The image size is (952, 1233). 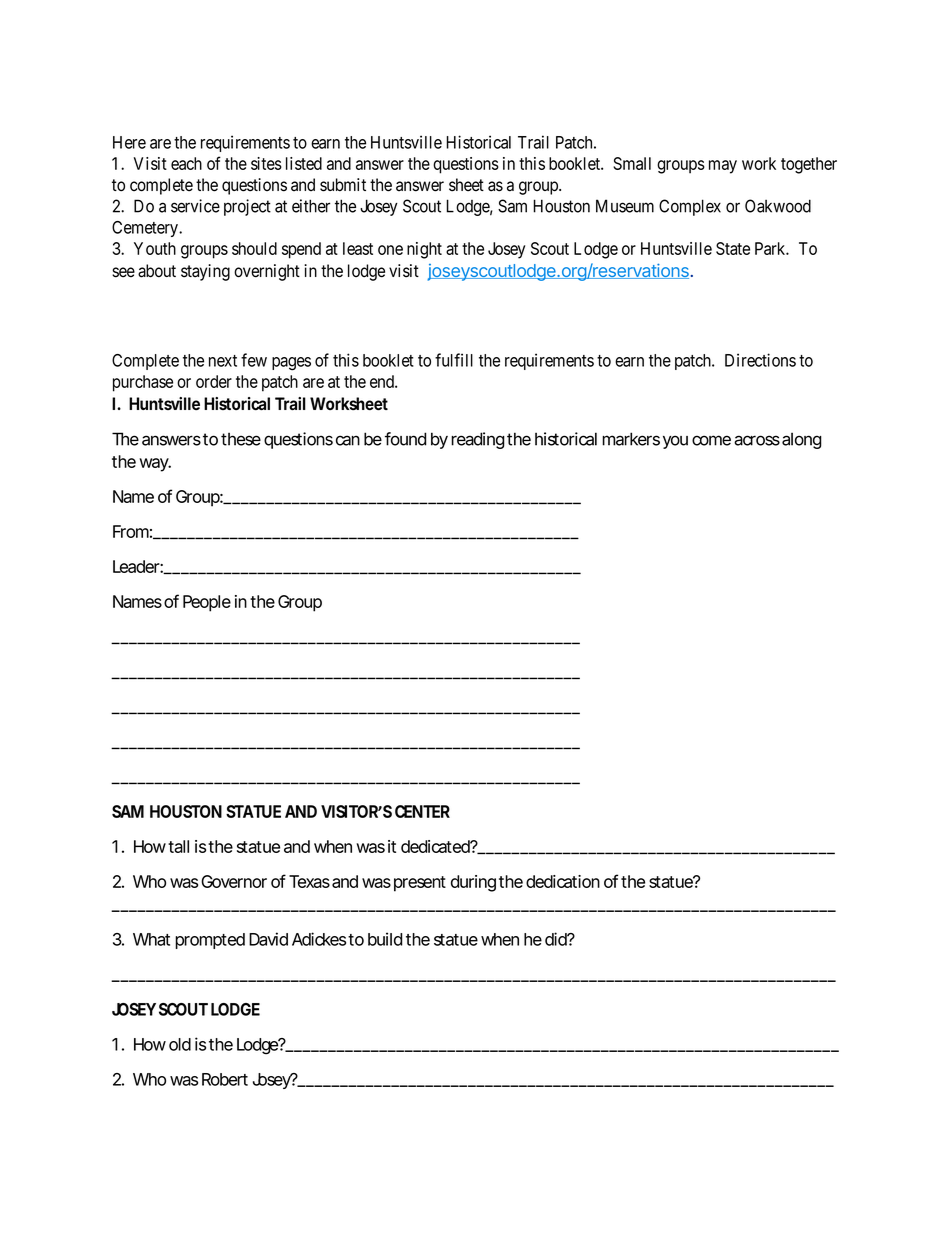 What do you see at coordinates (422, 811) in the screenshot?
I see `CENTER` at bounding box center [422, 811].
